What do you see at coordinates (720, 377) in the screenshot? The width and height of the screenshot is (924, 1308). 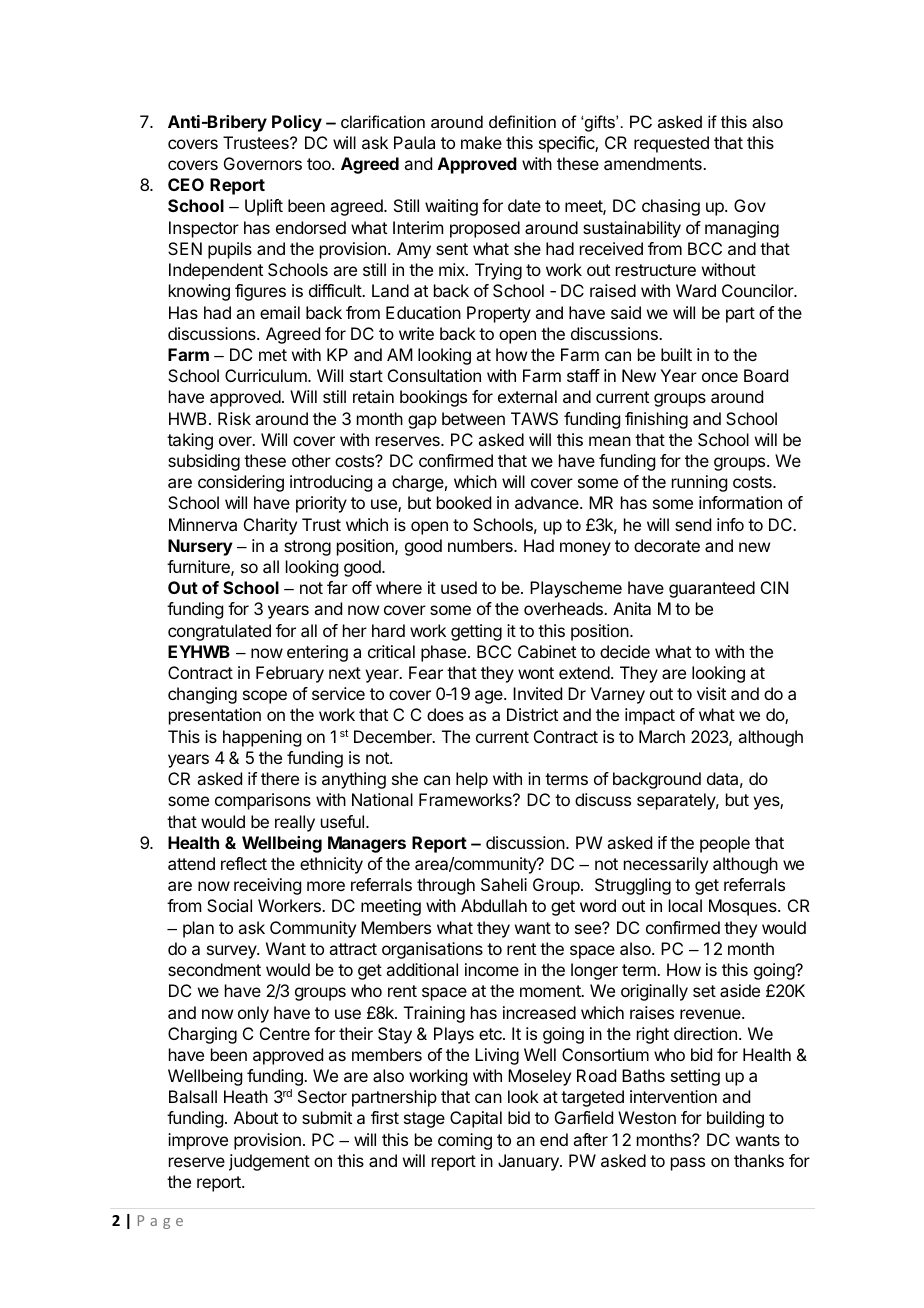 I see `once` at bounding box center [720, 377].
